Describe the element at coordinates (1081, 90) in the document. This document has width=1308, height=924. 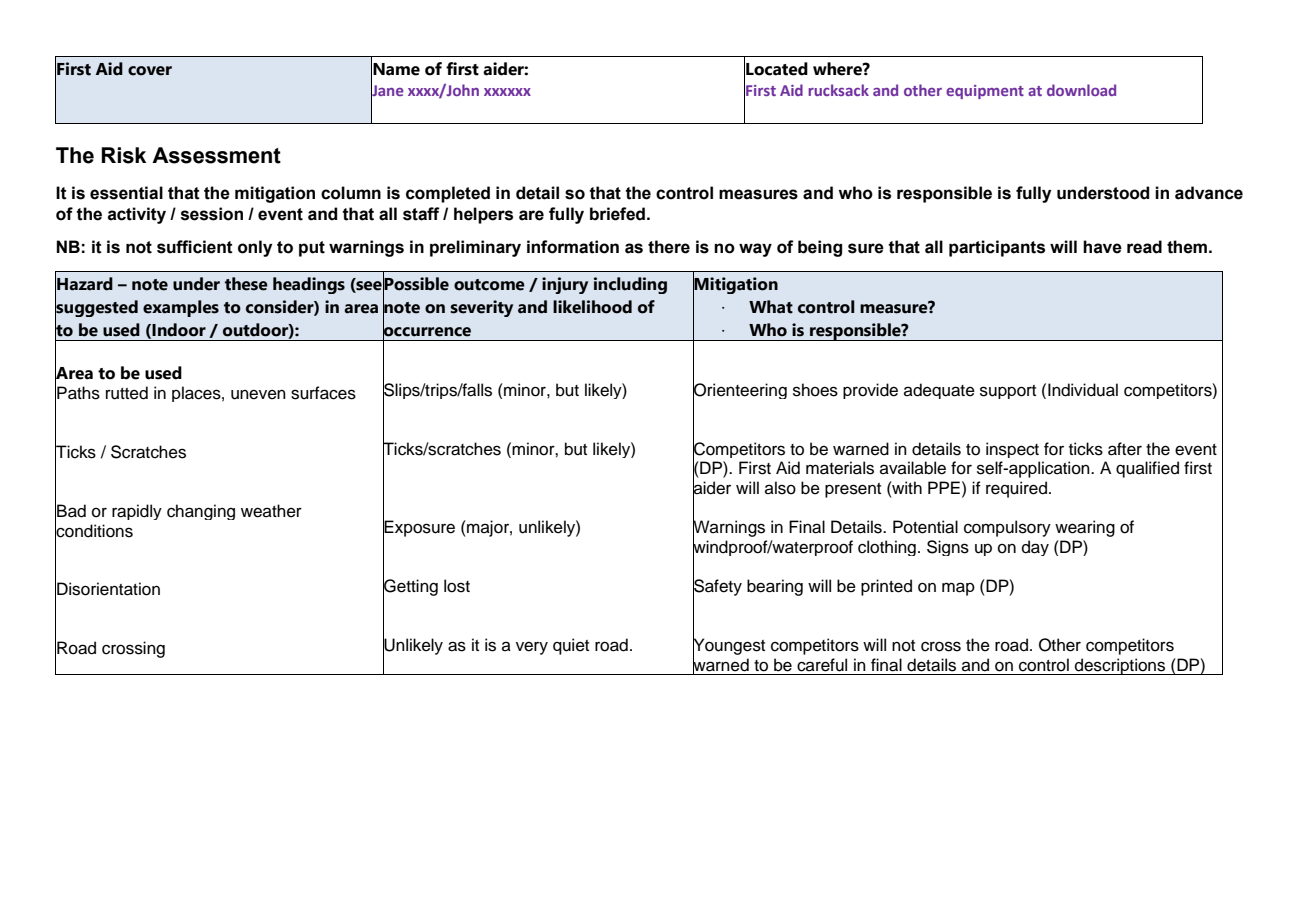
I see `download` at that location.
